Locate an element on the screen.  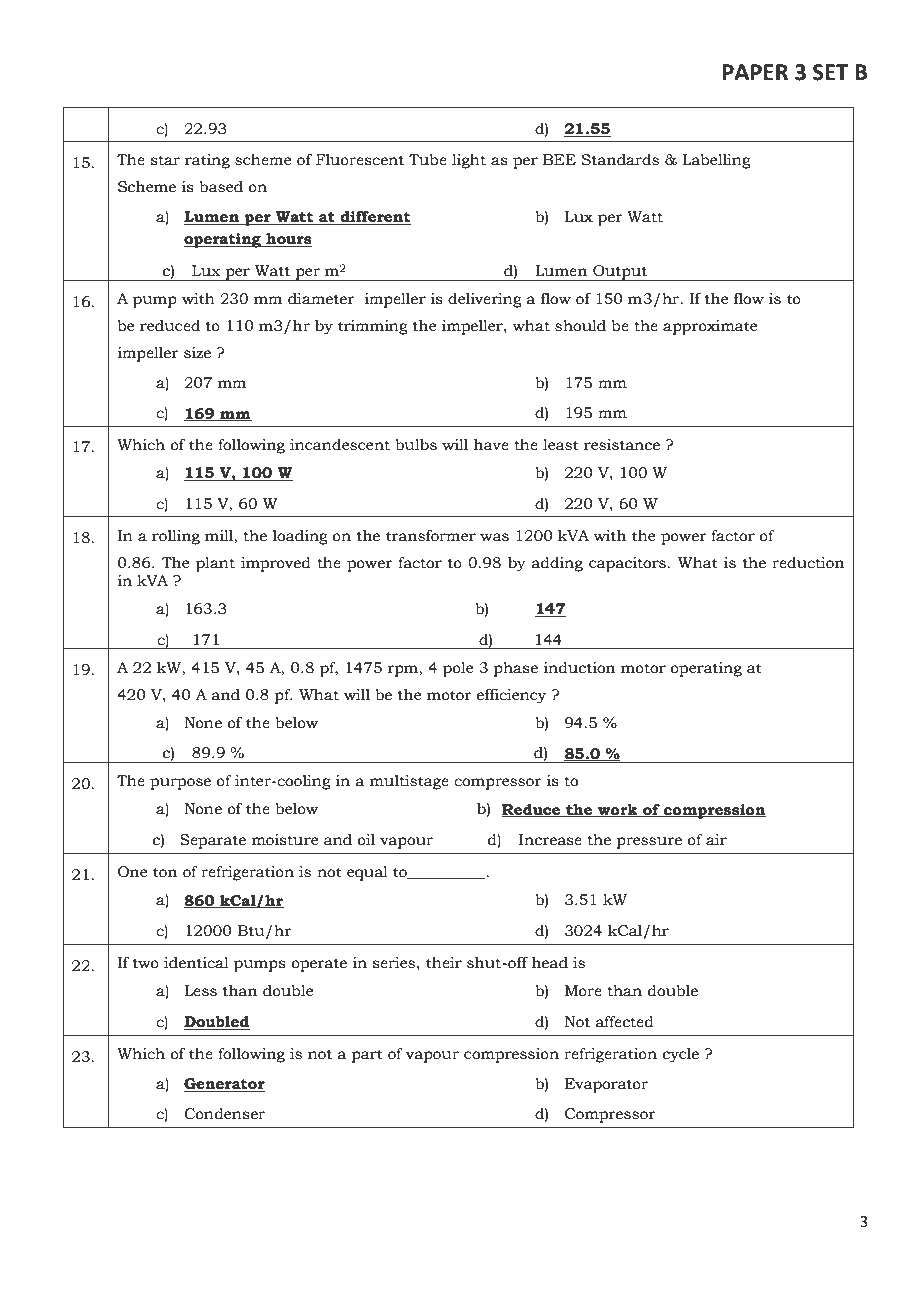
rolling is located at coordinates (176, 537).
